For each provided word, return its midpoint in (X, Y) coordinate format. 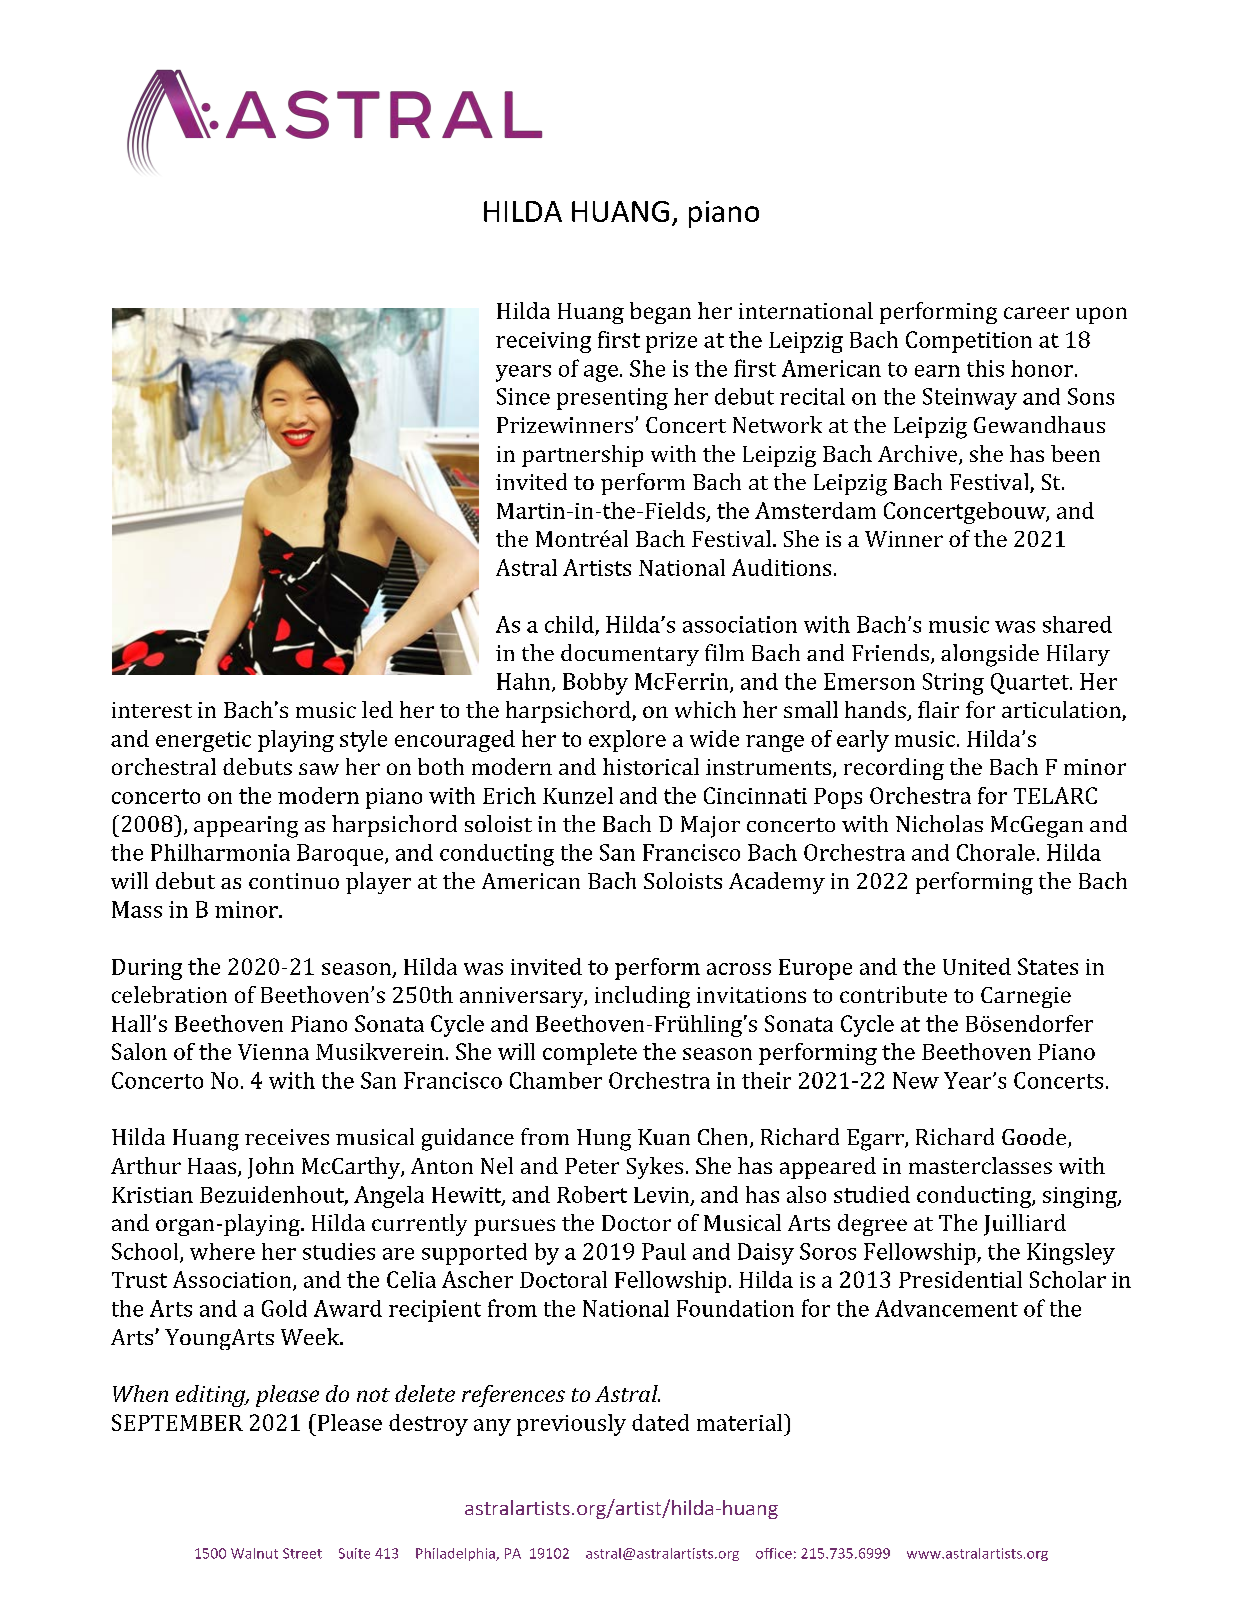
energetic (203, 741)
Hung (604, 1140)
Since (523, 396)
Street (302, 1553)
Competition (969, 342)
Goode (1035, 1138)
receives (287, 1137)
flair (938, 709)
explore (627, 741)
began (660, 313)
